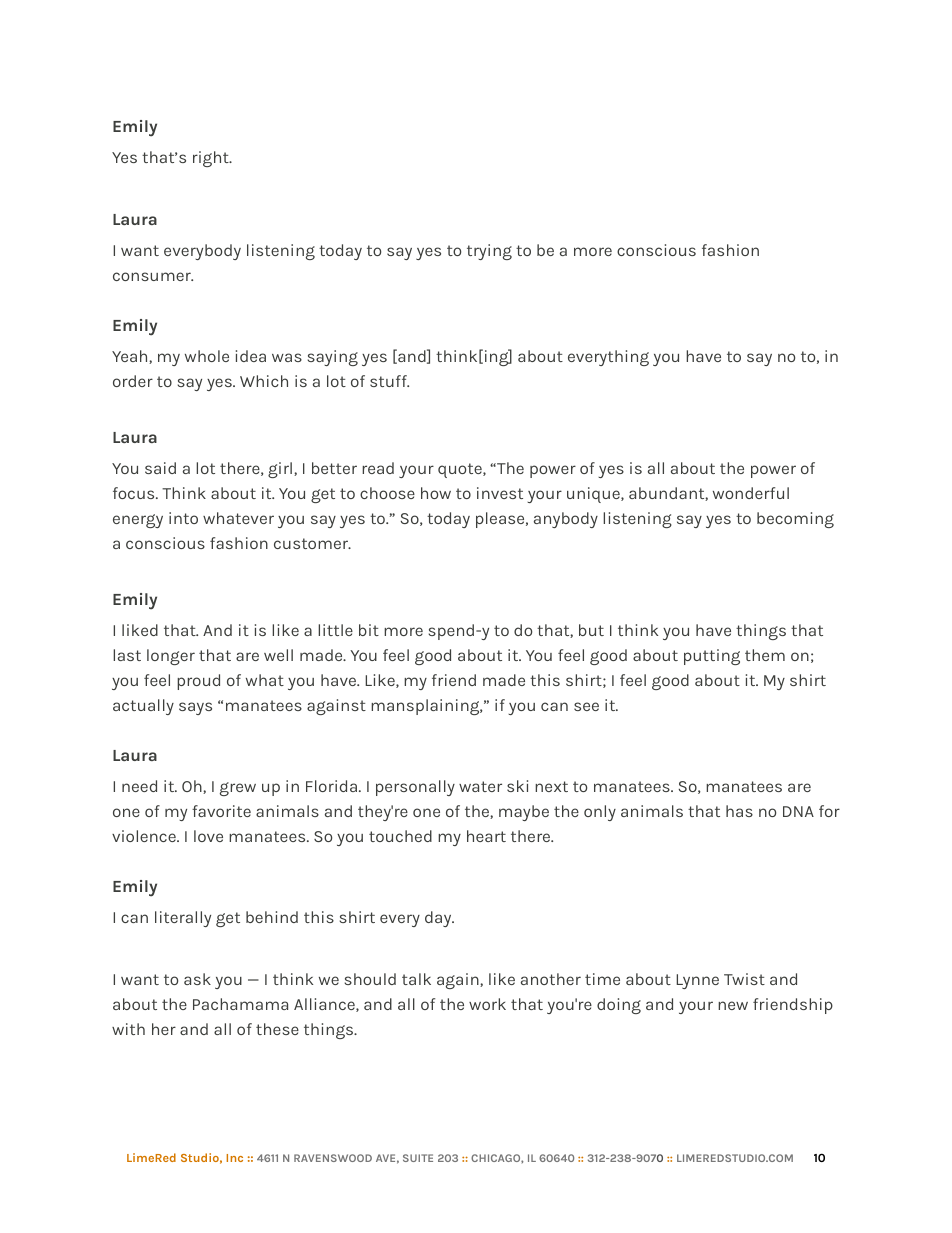 This page has width=952, height=1233. Describe the element at coordinates (461, 470) in the page. I see `quote` at that location.
